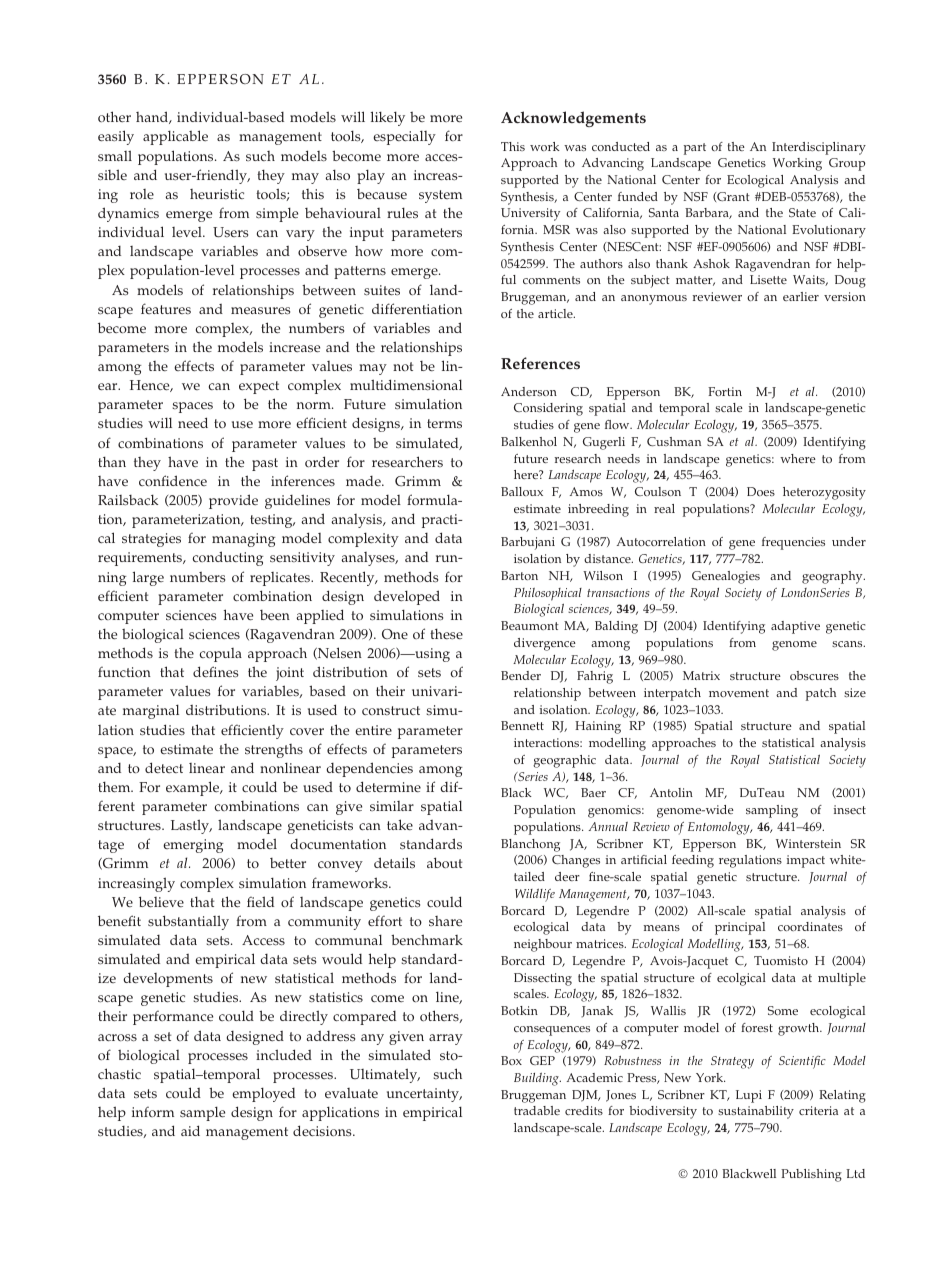 This screenshot has height=1270, width=952. Describe the element at coordinates (540, 363) in the screenshot. I see `References` at that location.
